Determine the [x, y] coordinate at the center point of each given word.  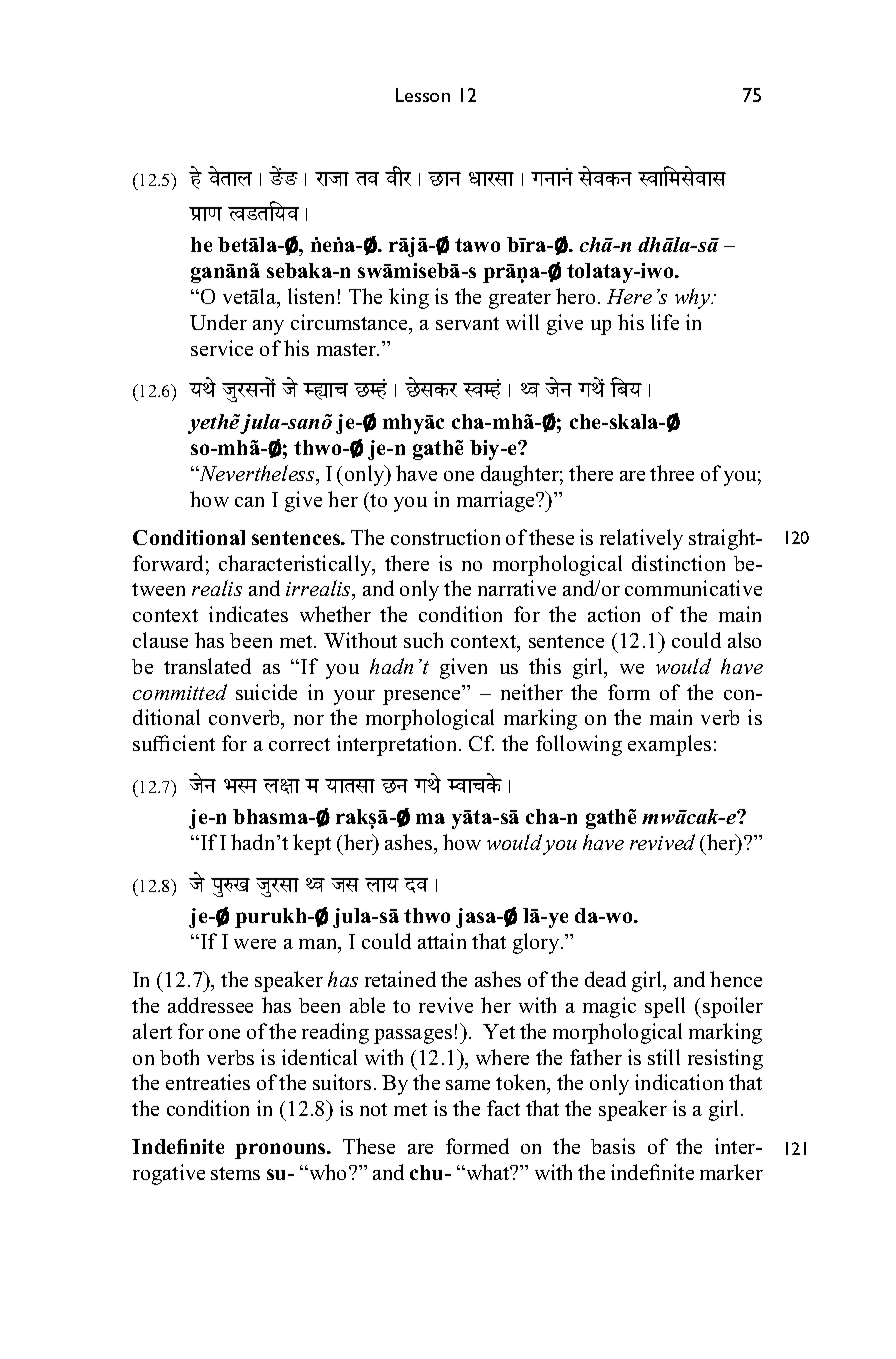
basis [613, 1146]
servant [467, 323]
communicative [693, 588]
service [222, 348]
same [468, 1085]
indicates [248, 614]
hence [736, 979]
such [423, 640]
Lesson [423, 95]
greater [520, 300]
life [665, 322]
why [693, 298]
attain [442, 941]
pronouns [281, 1151]
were [255, 944]
